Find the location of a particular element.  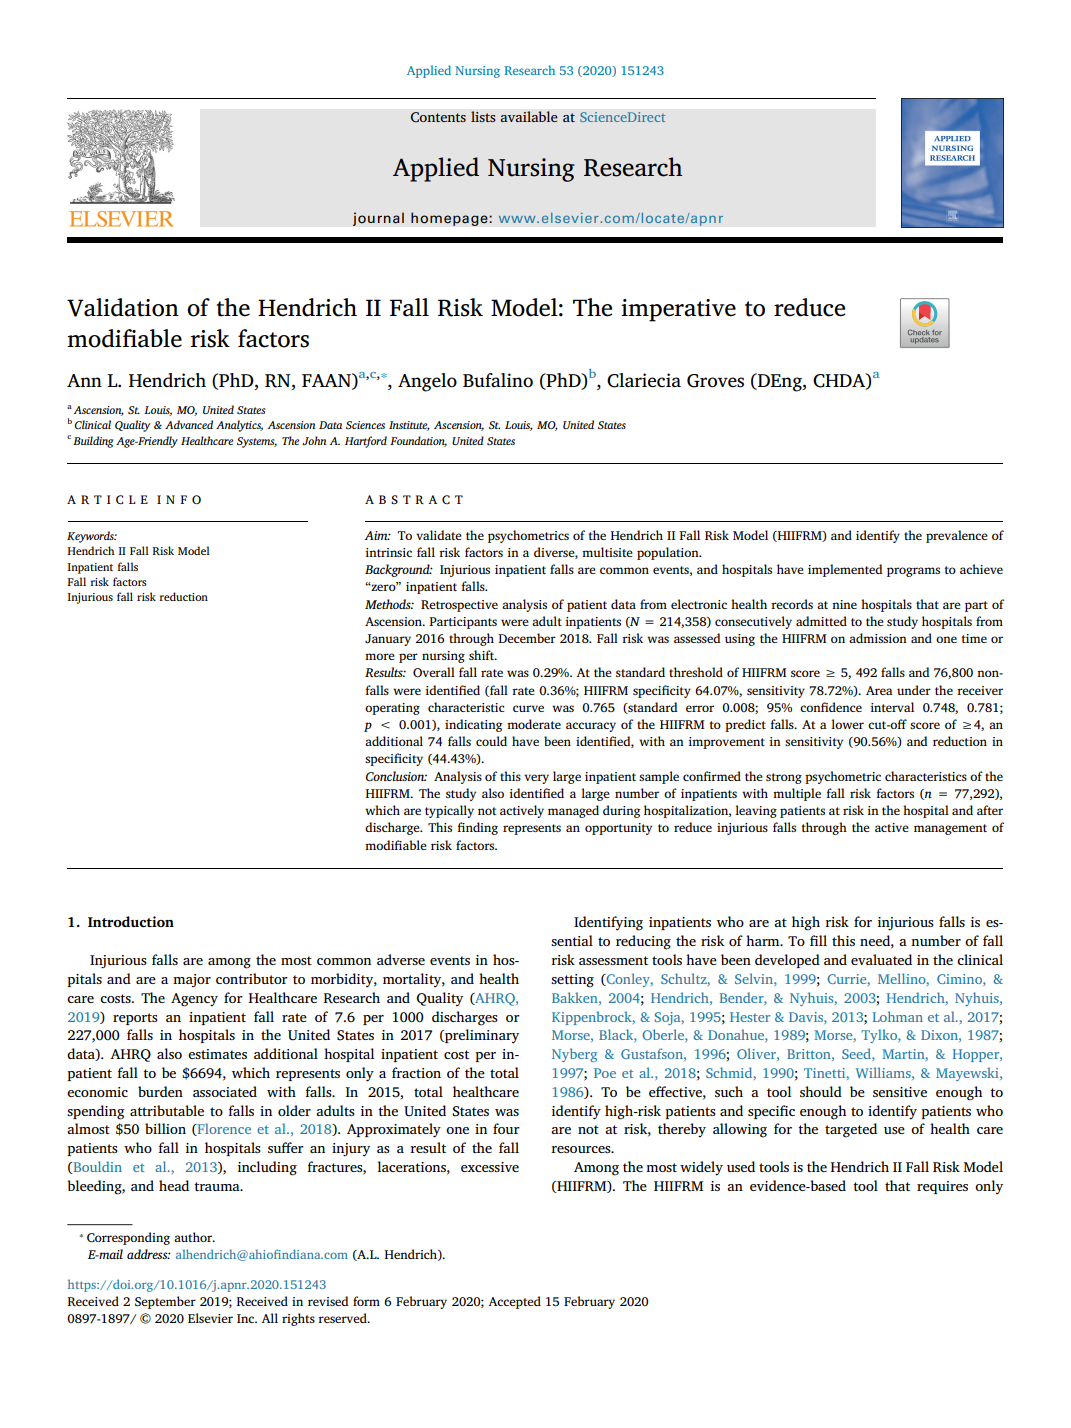

journal is located at coordinates (378, 219).
